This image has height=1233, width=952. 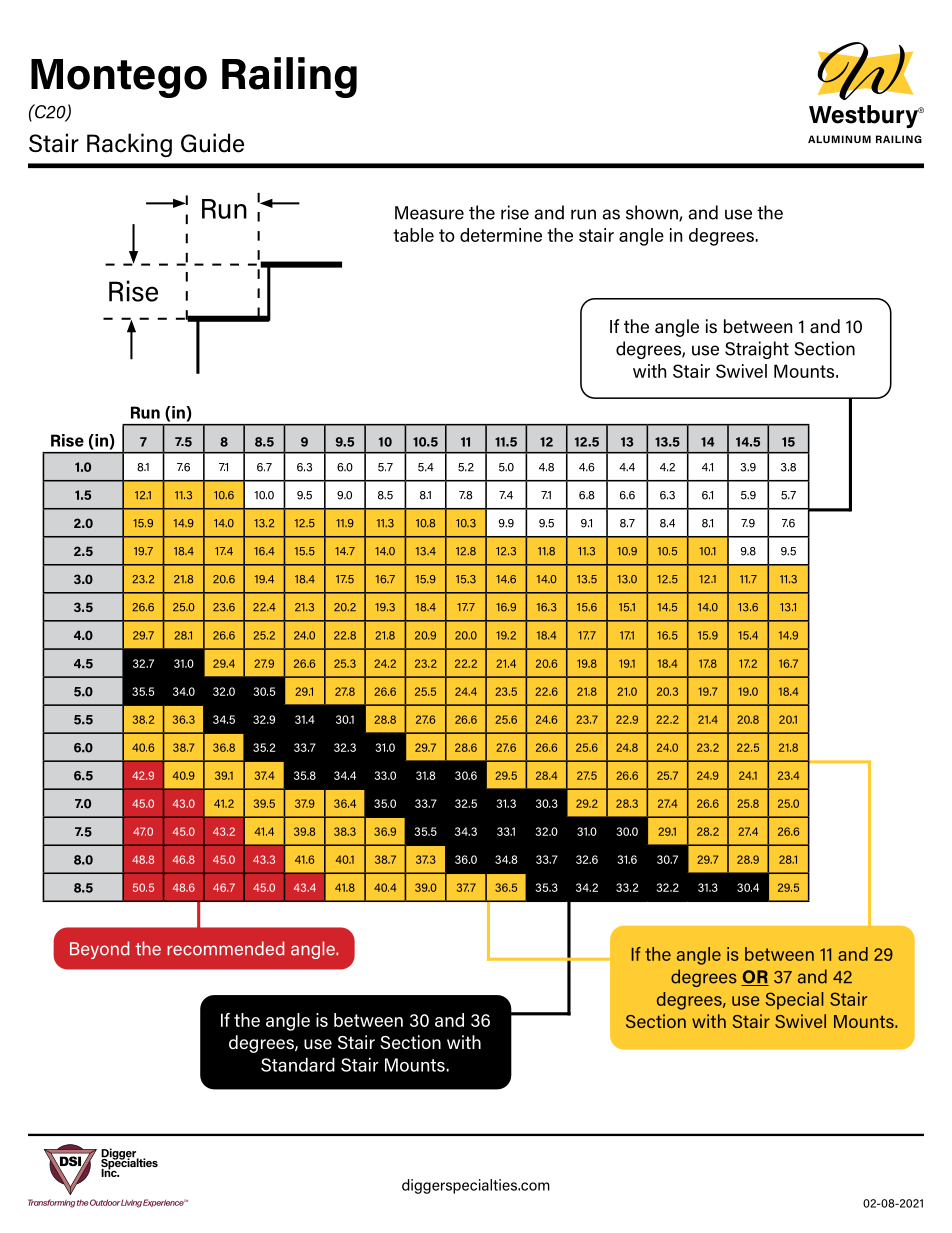 I want to click on Racking, so click(x=129, y=145).
